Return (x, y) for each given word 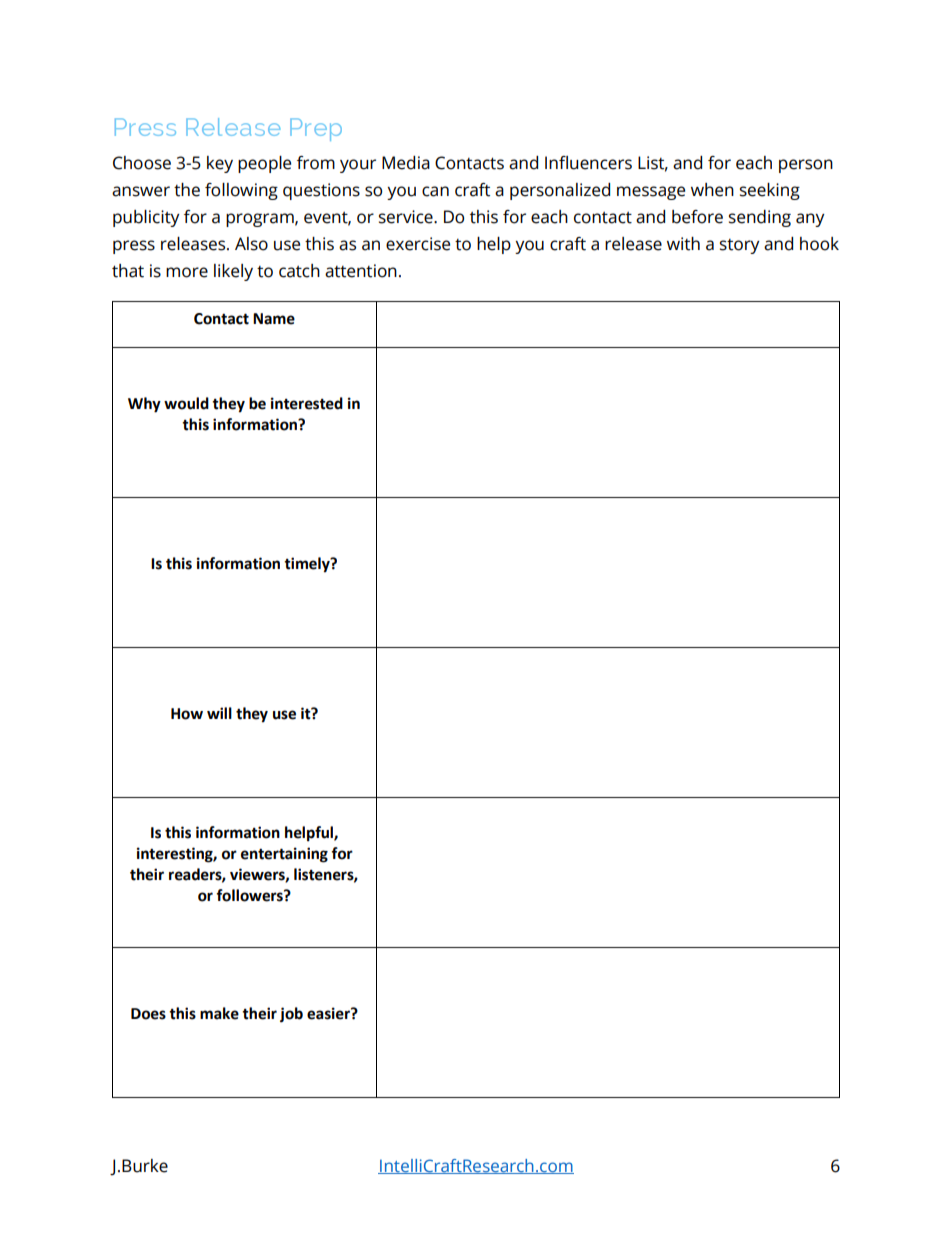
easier (329, 1013)
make (219, 1013)
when (712, 190)
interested (307, 403)
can (435, 191)
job (291, 1015)
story (740, 246)
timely (308, 565)
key (220, 164)
